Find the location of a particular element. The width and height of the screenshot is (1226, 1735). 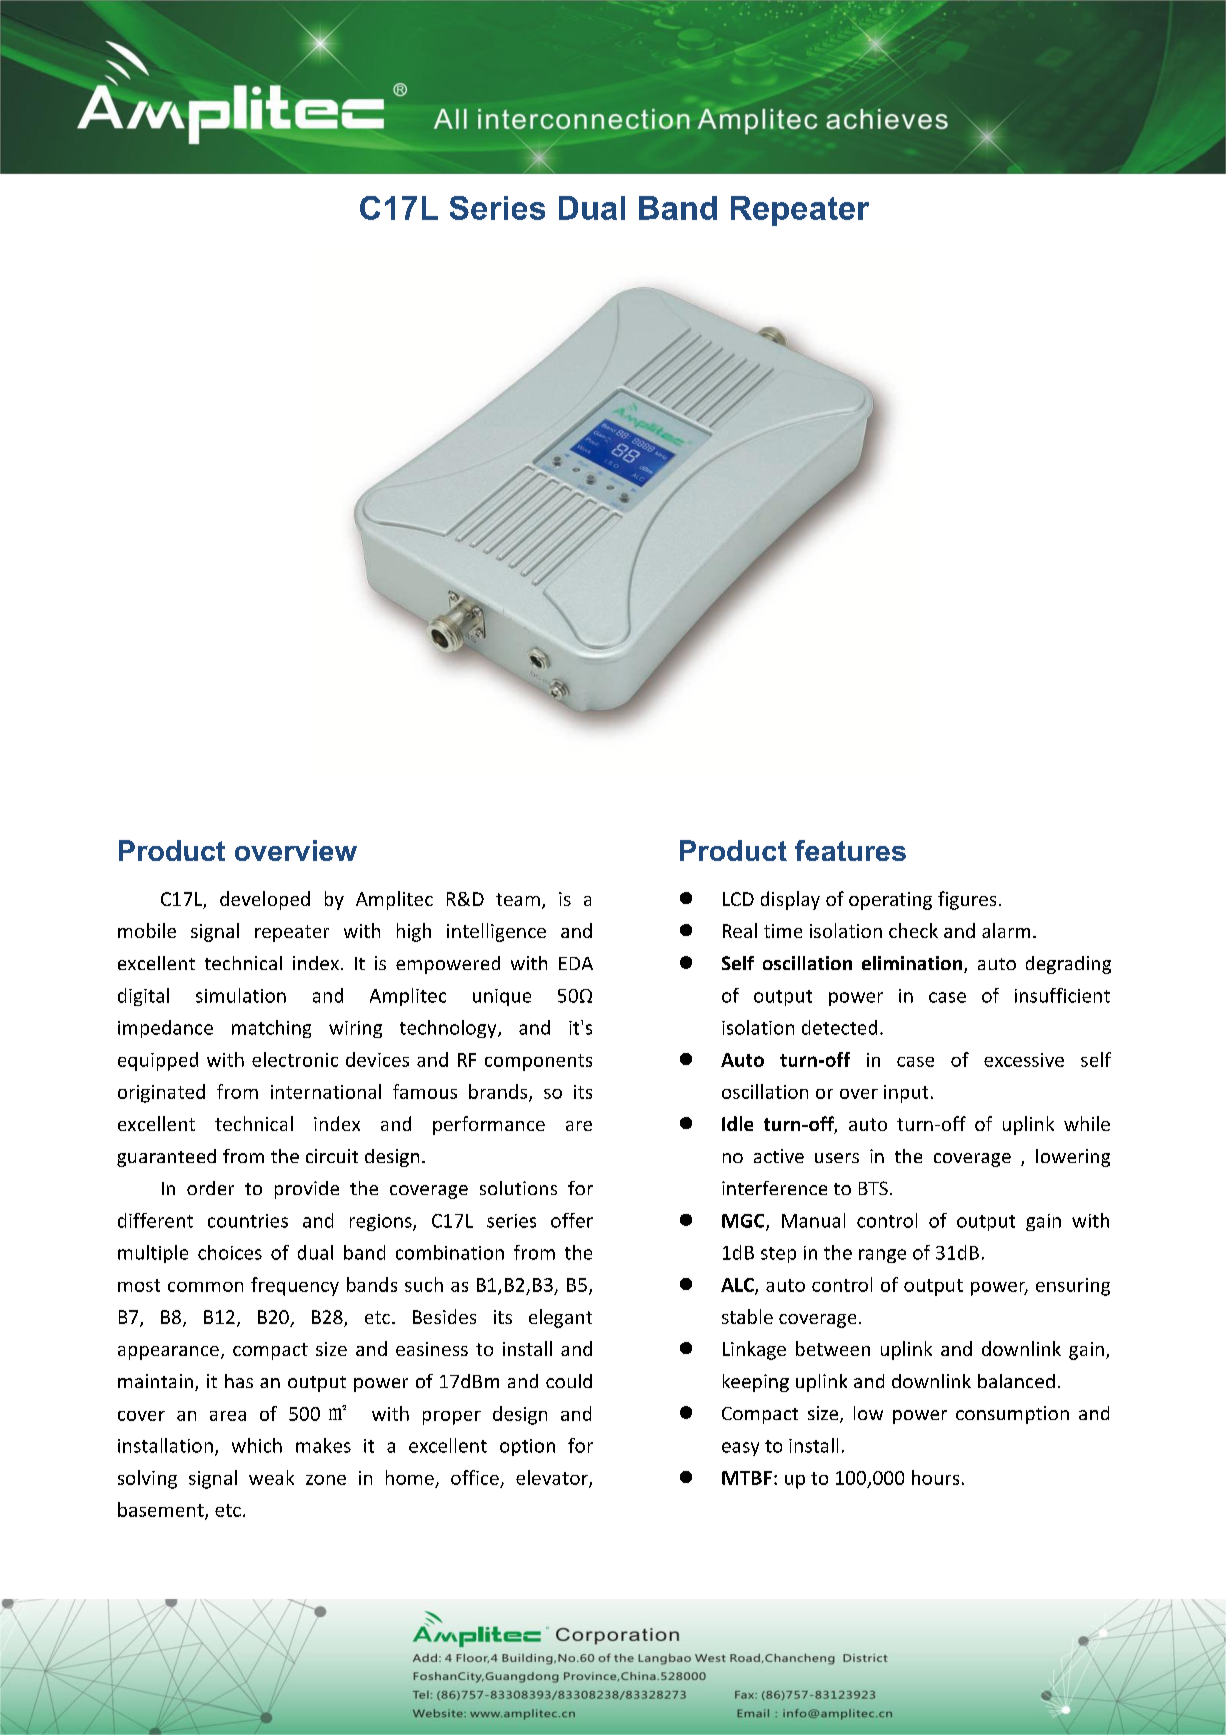

weak is located at coordinates (271, 1477).
